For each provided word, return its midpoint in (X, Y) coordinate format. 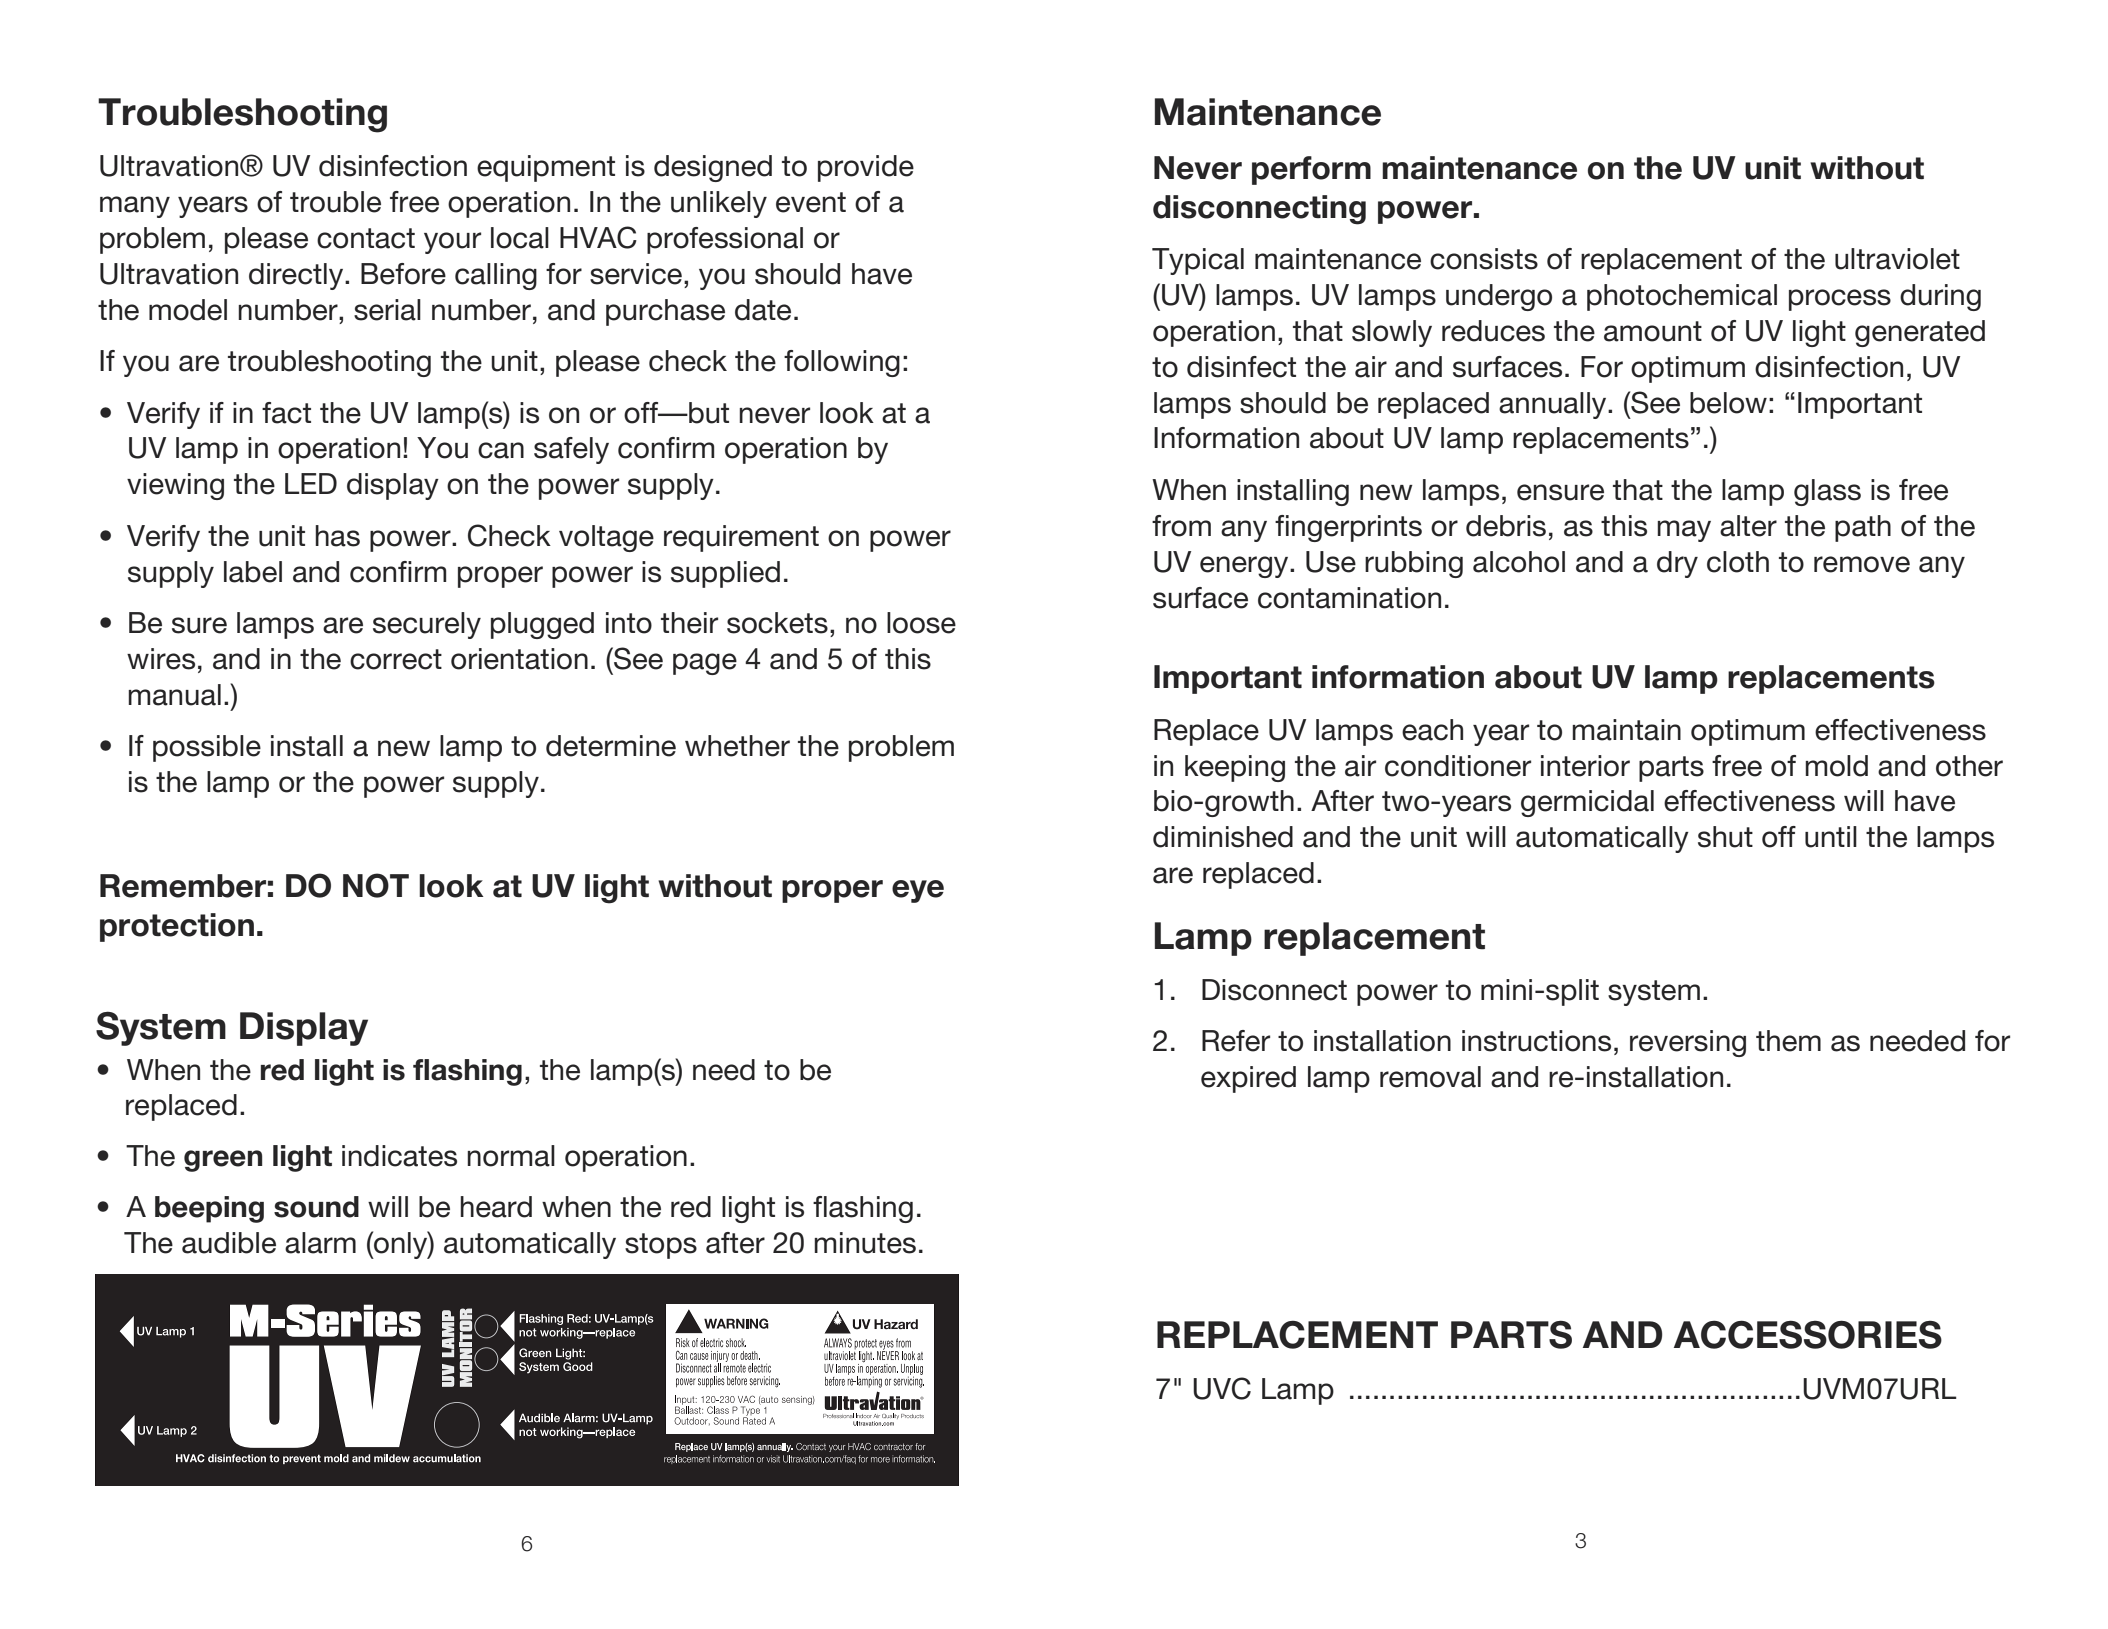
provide (866, 168)
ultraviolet (1897, 259)
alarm (320, 1243)
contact (366, 238)
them (1788, 1041)
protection (177, 927)
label (253, 572)
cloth (1738, 562)
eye (918, 891)
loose (921, 623)
